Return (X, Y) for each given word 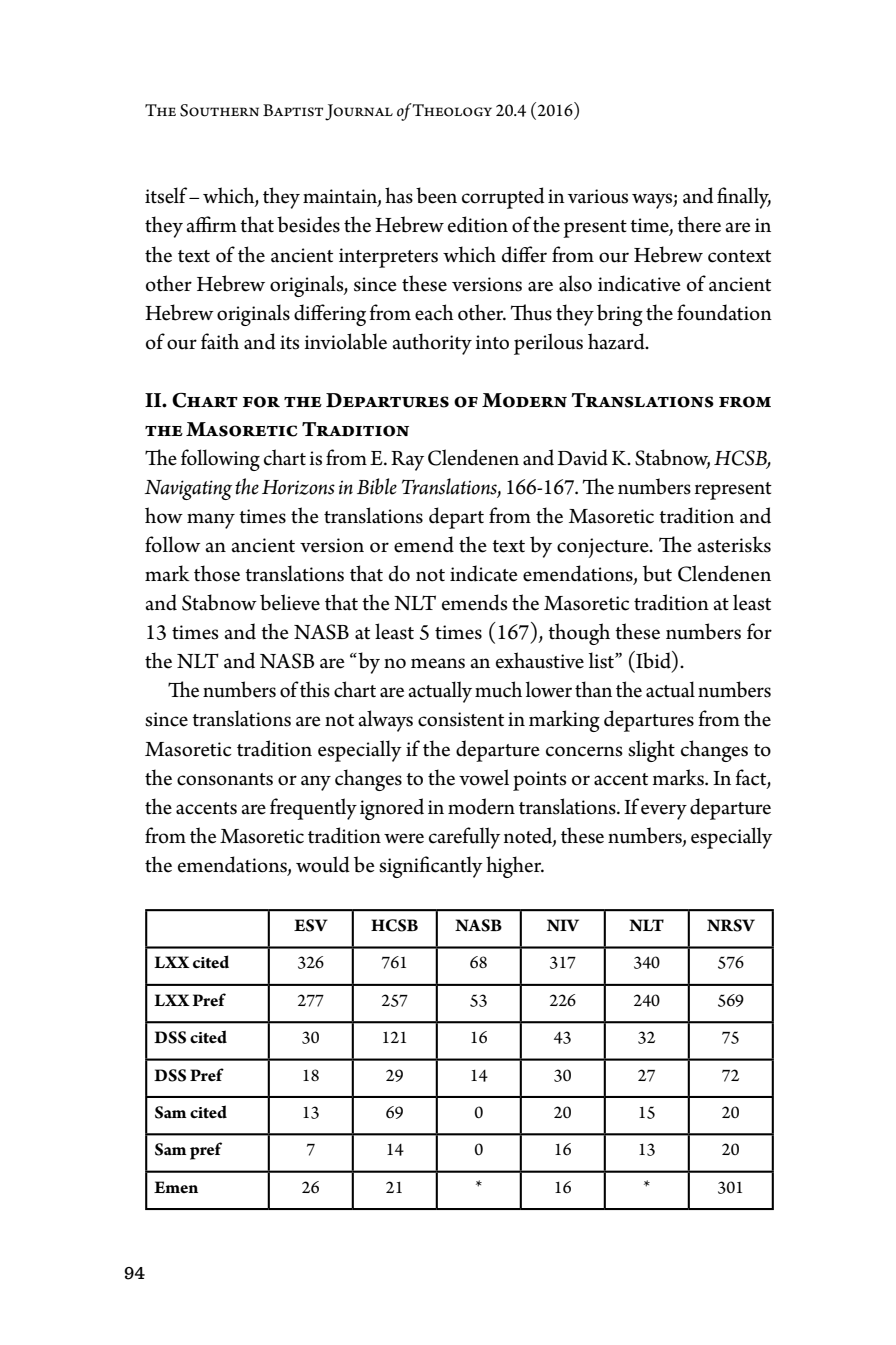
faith (220, 341)
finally (744, 198)
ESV (311, 925)
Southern (219, 110)
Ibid (653, 660)
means (438, 663)
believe (290, 602)
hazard (617, 341)
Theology (452, 110)
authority (432, 344)
